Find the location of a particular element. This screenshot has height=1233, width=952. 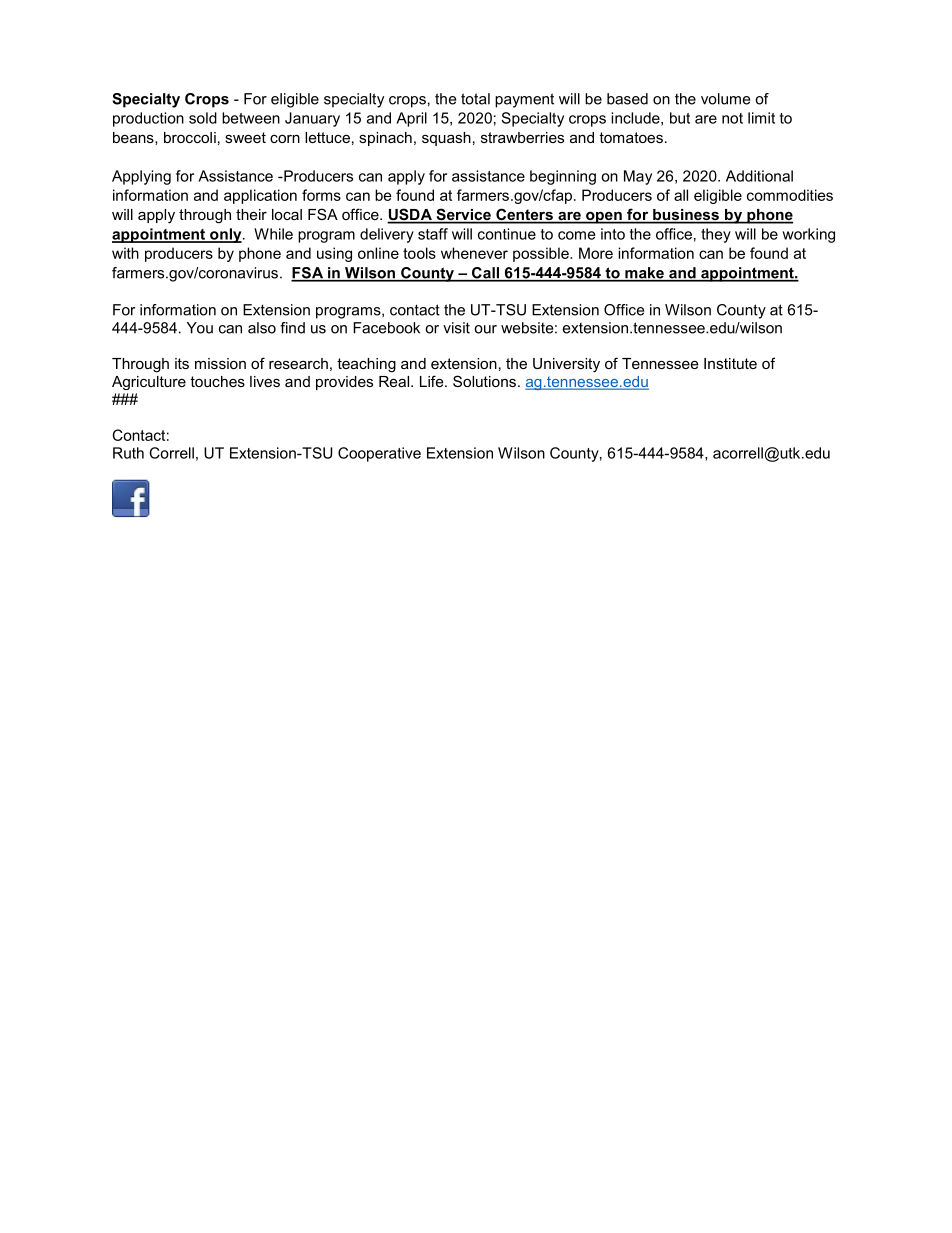

not is located at coordinates (732, 118).
